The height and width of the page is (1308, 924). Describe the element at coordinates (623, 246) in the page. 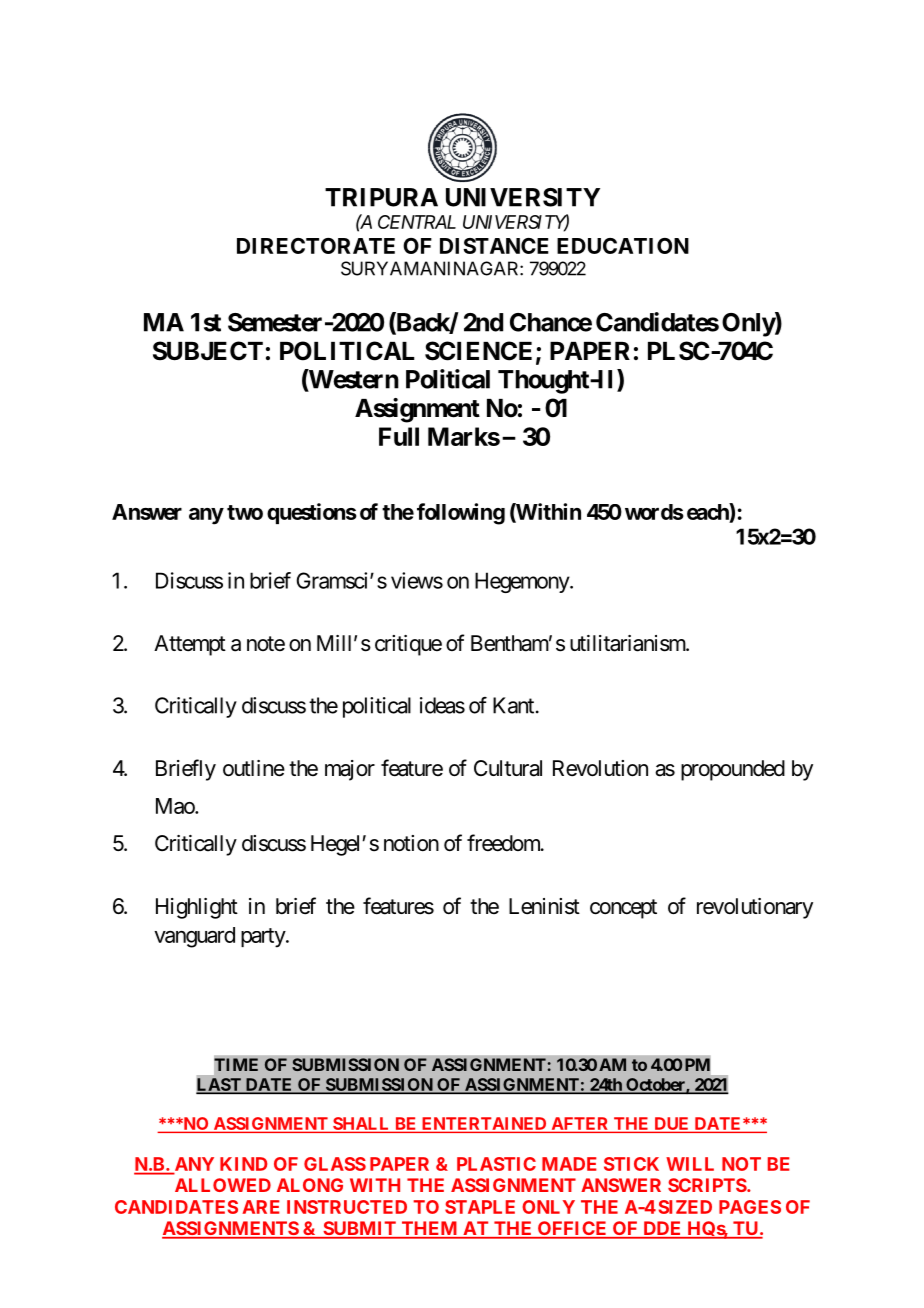

I see `EDUCATION` at that location.
